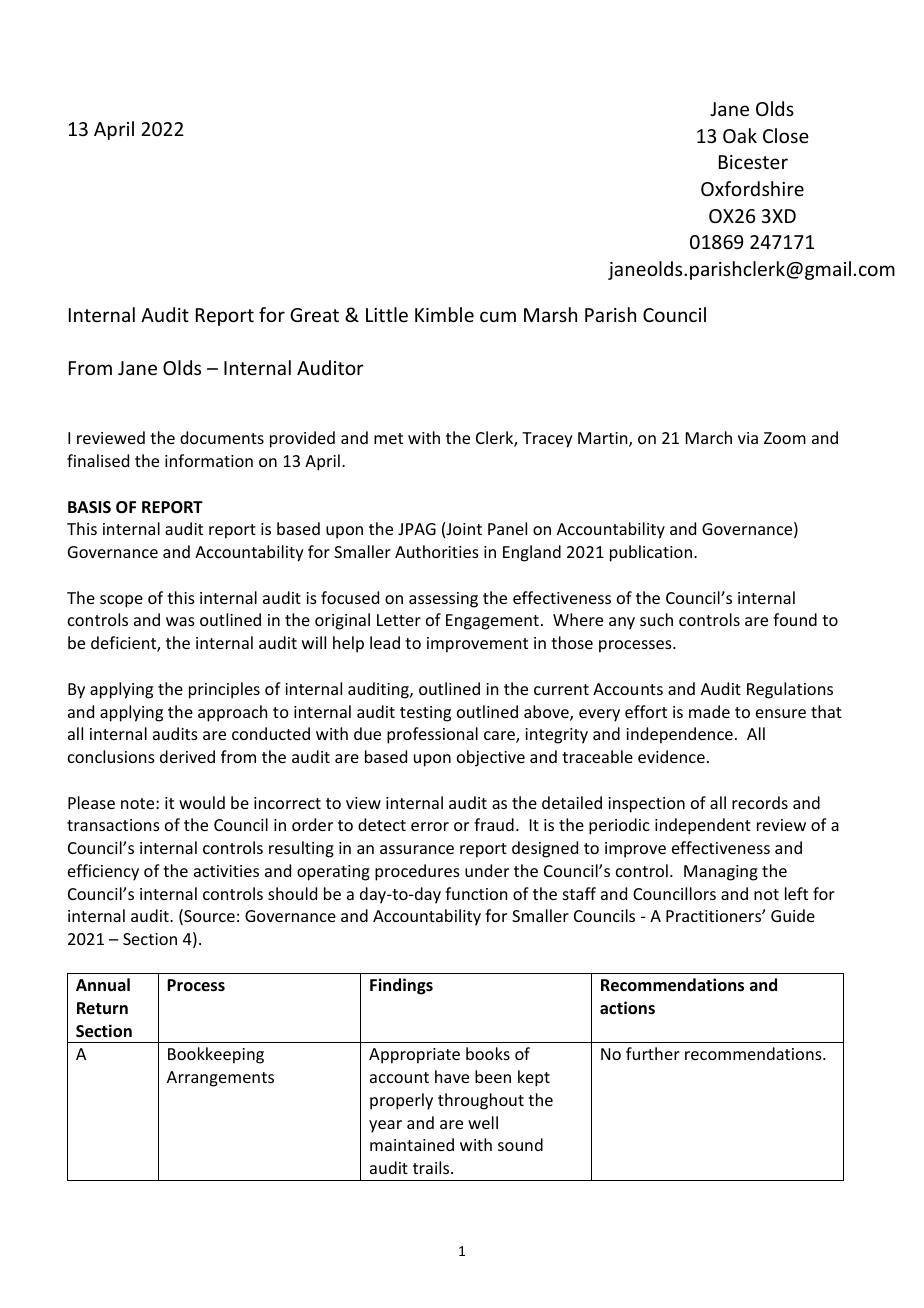  What do you see at coordinates (752, 188) in the screenshot?
I see `Oxfordshire` at bounding box center [752, 188].
